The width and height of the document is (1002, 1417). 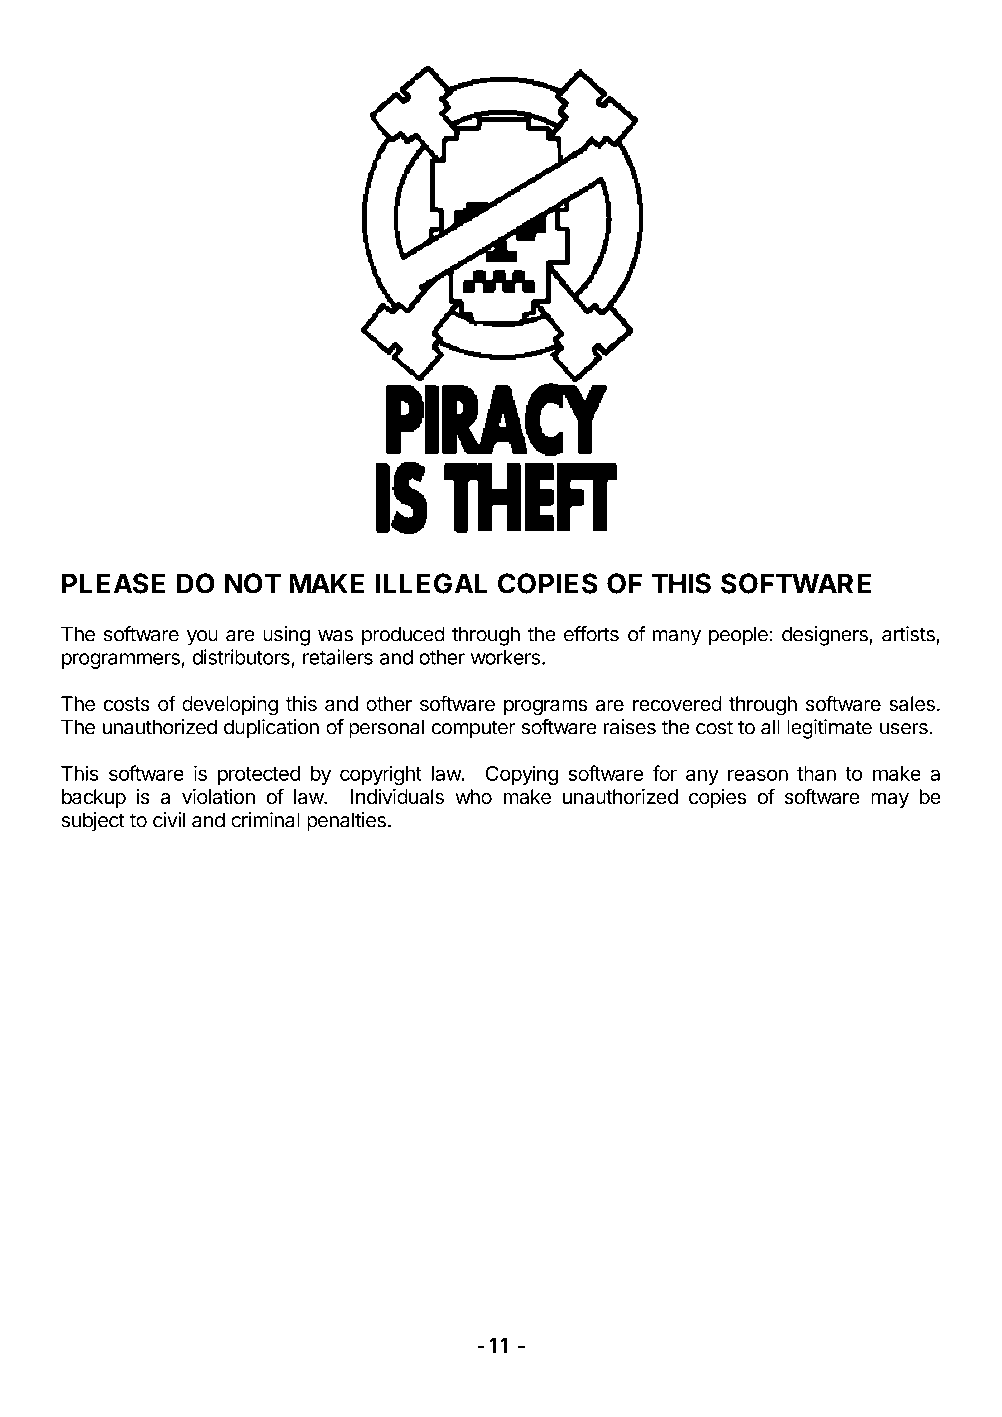 I want to click on developing, so click(x=230, y=706).
